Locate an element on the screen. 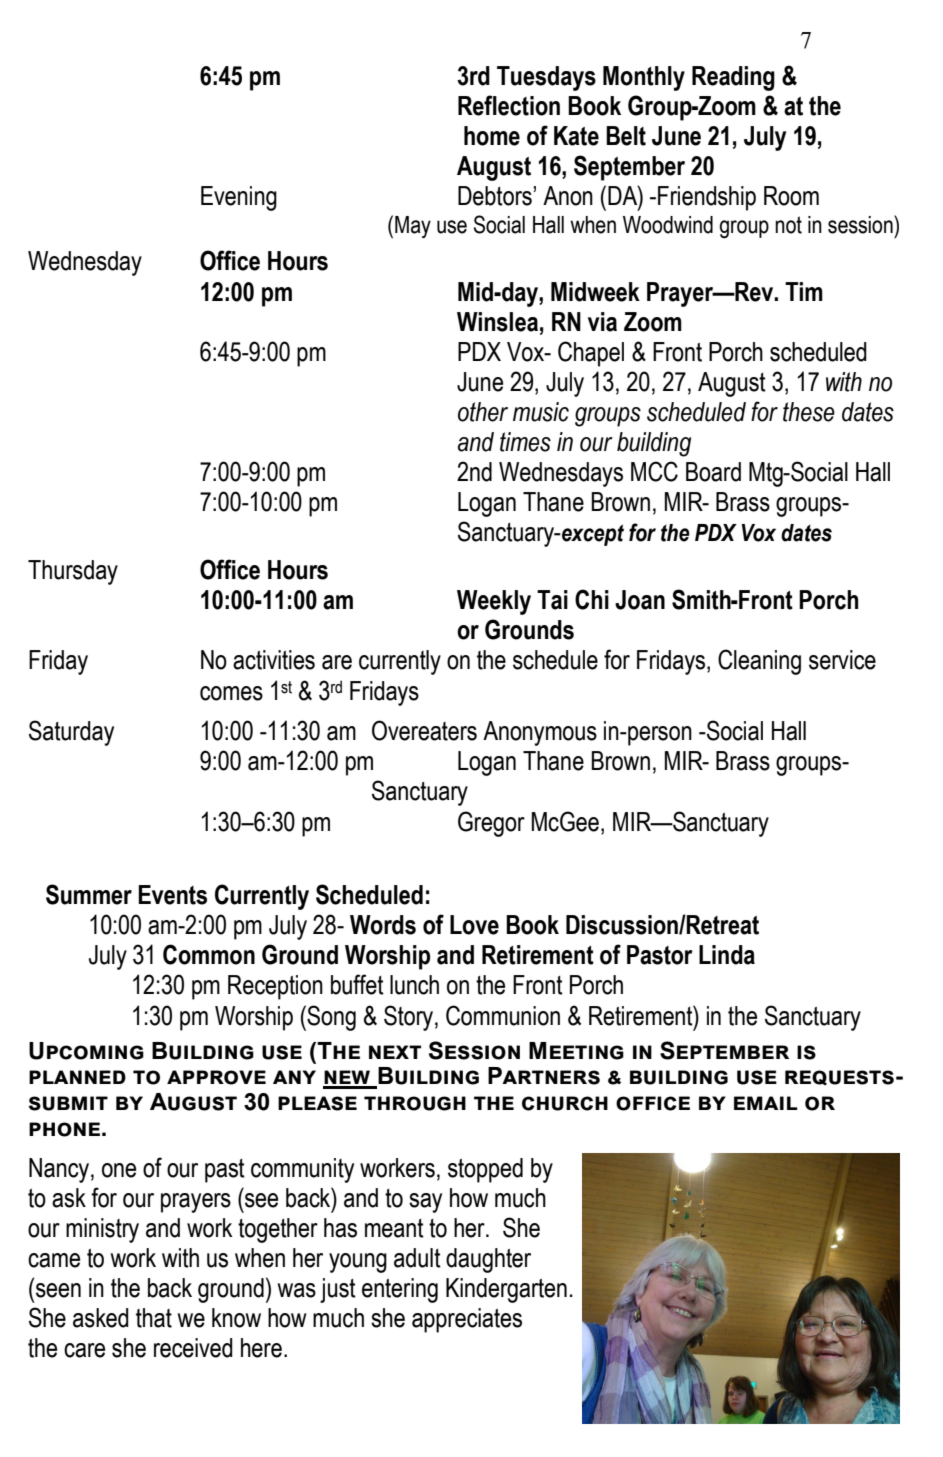  Upcoming is located at coordinates (86, 1051).
